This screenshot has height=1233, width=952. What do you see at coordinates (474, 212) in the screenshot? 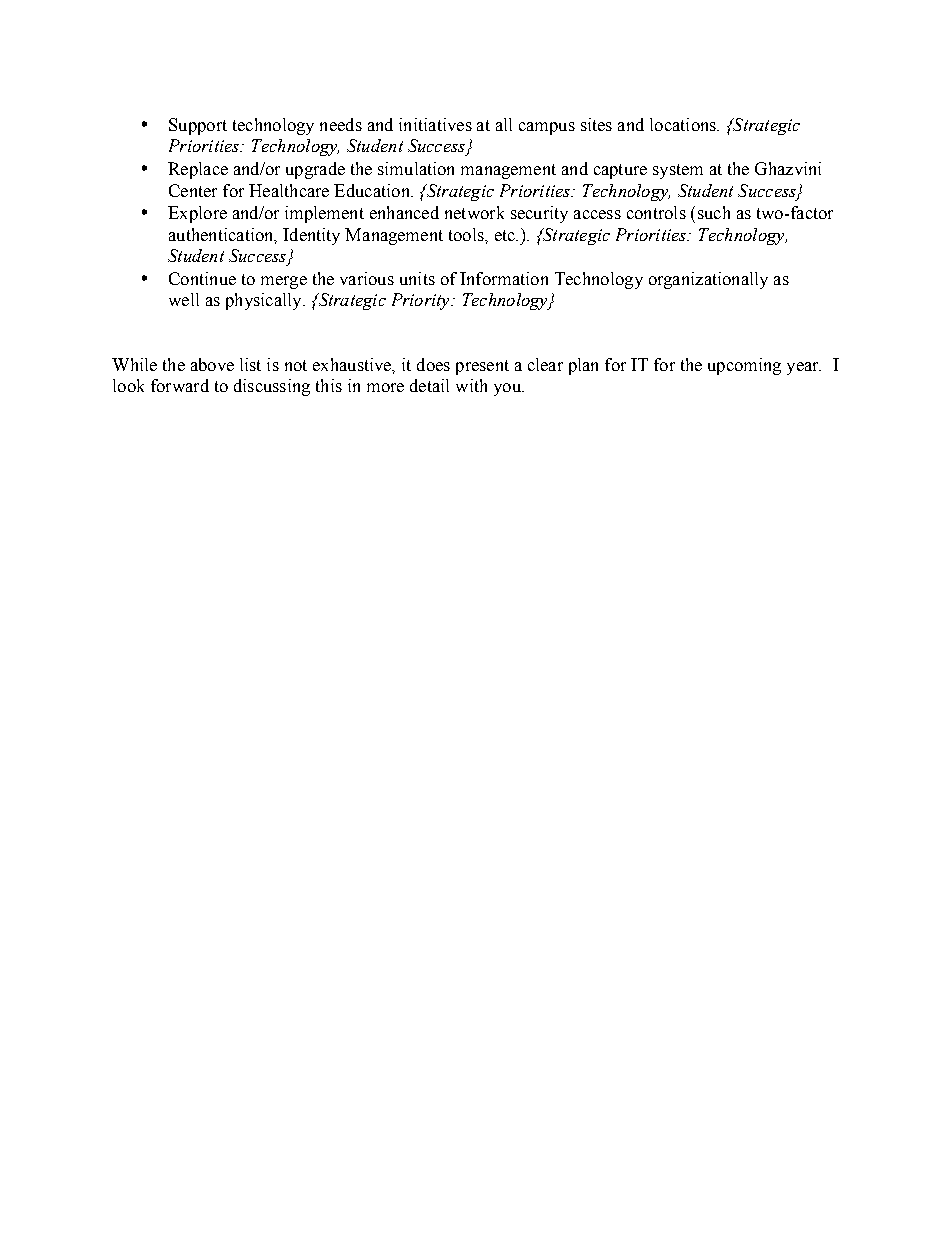
I see `network` at bounding box center [474, 212].
